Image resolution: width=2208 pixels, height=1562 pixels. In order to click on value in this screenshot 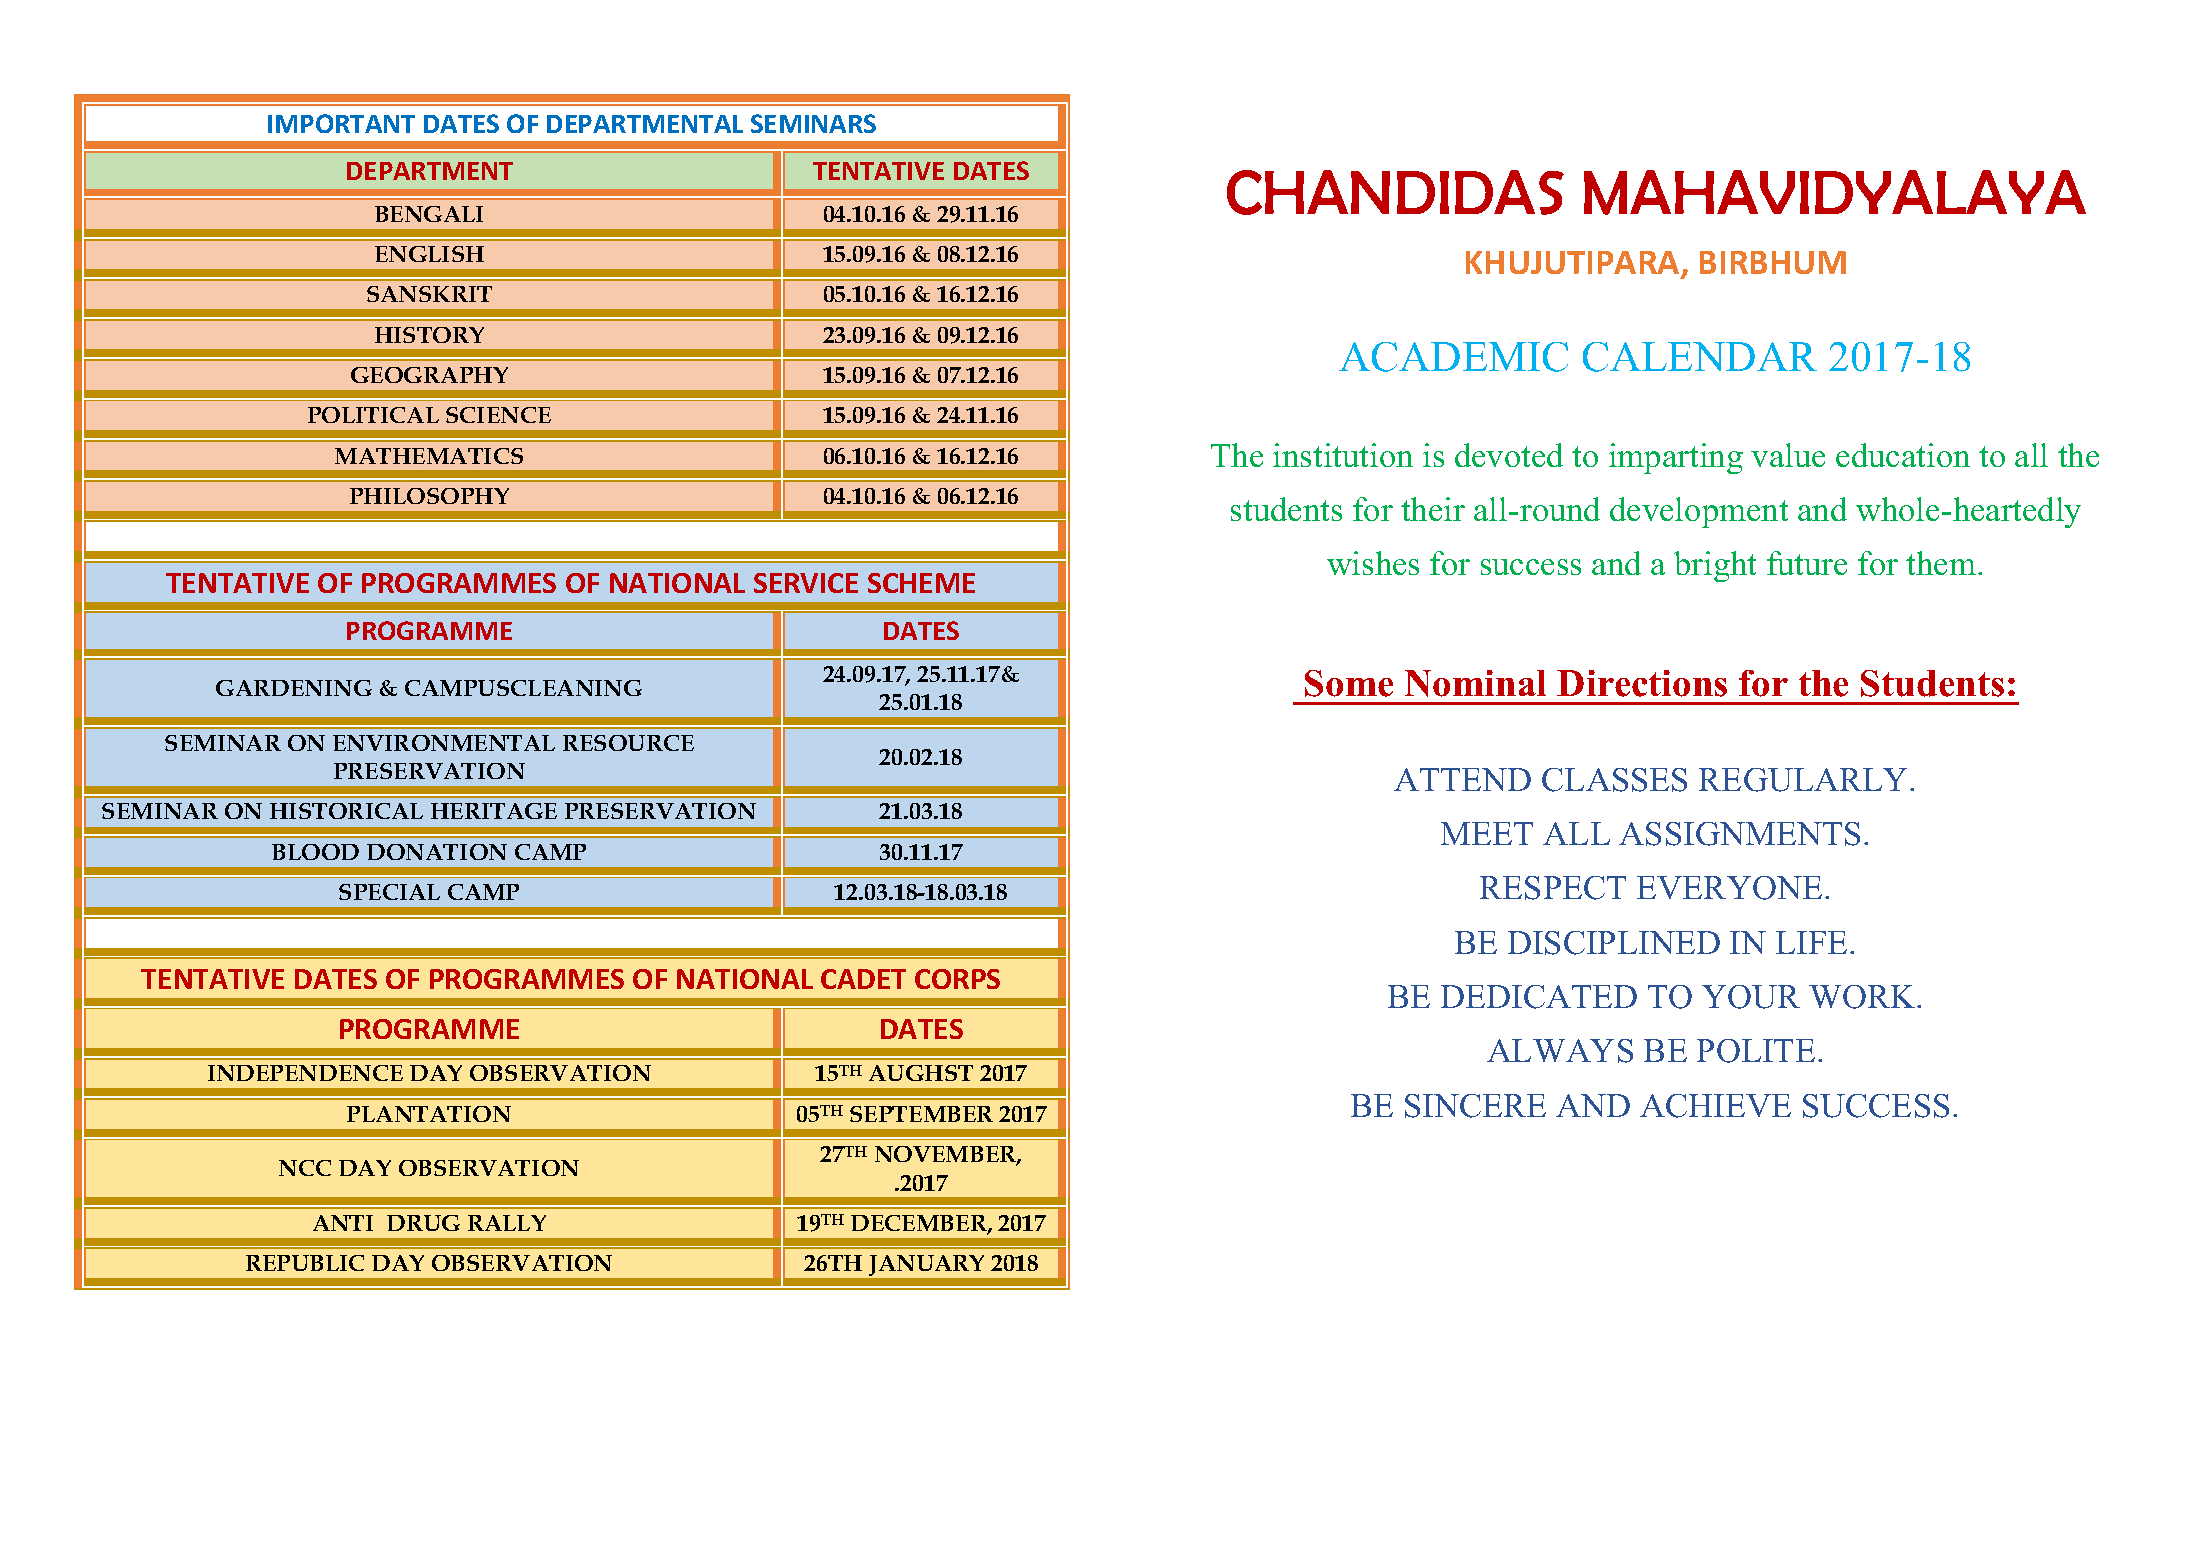, I will do `click(1788, 455)`.
